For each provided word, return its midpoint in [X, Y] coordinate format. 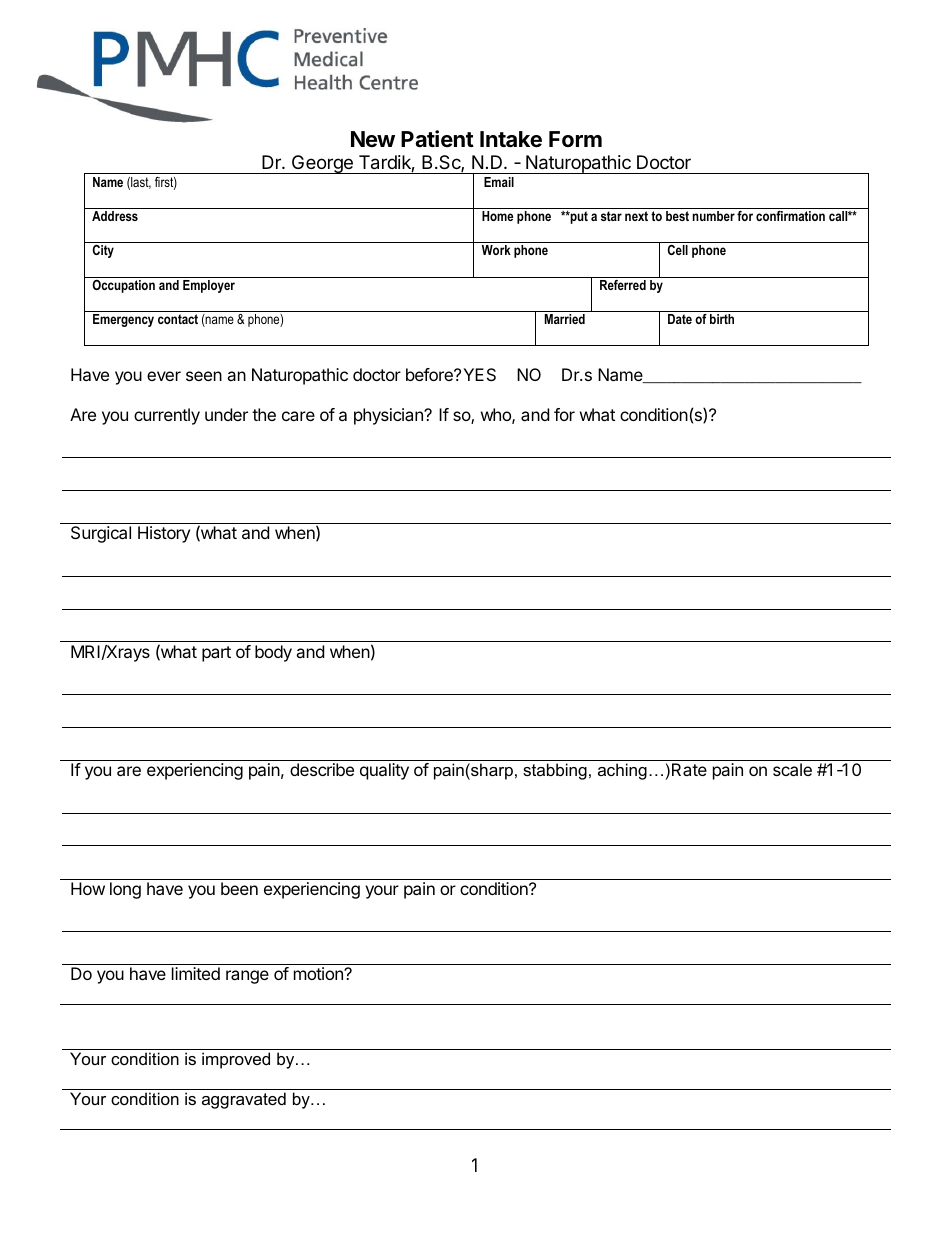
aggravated [244, 1100]
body [273, 653]
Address [115, 216]
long [125, 890]
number [714, 216]
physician [389, 416]
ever [164, 376]
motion [319, 973]
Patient [437, 139]
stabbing [555, 771]
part [216, 654]
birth [722, 319]
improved [236, 1060]
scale [792, 769]
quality [384, 771]
